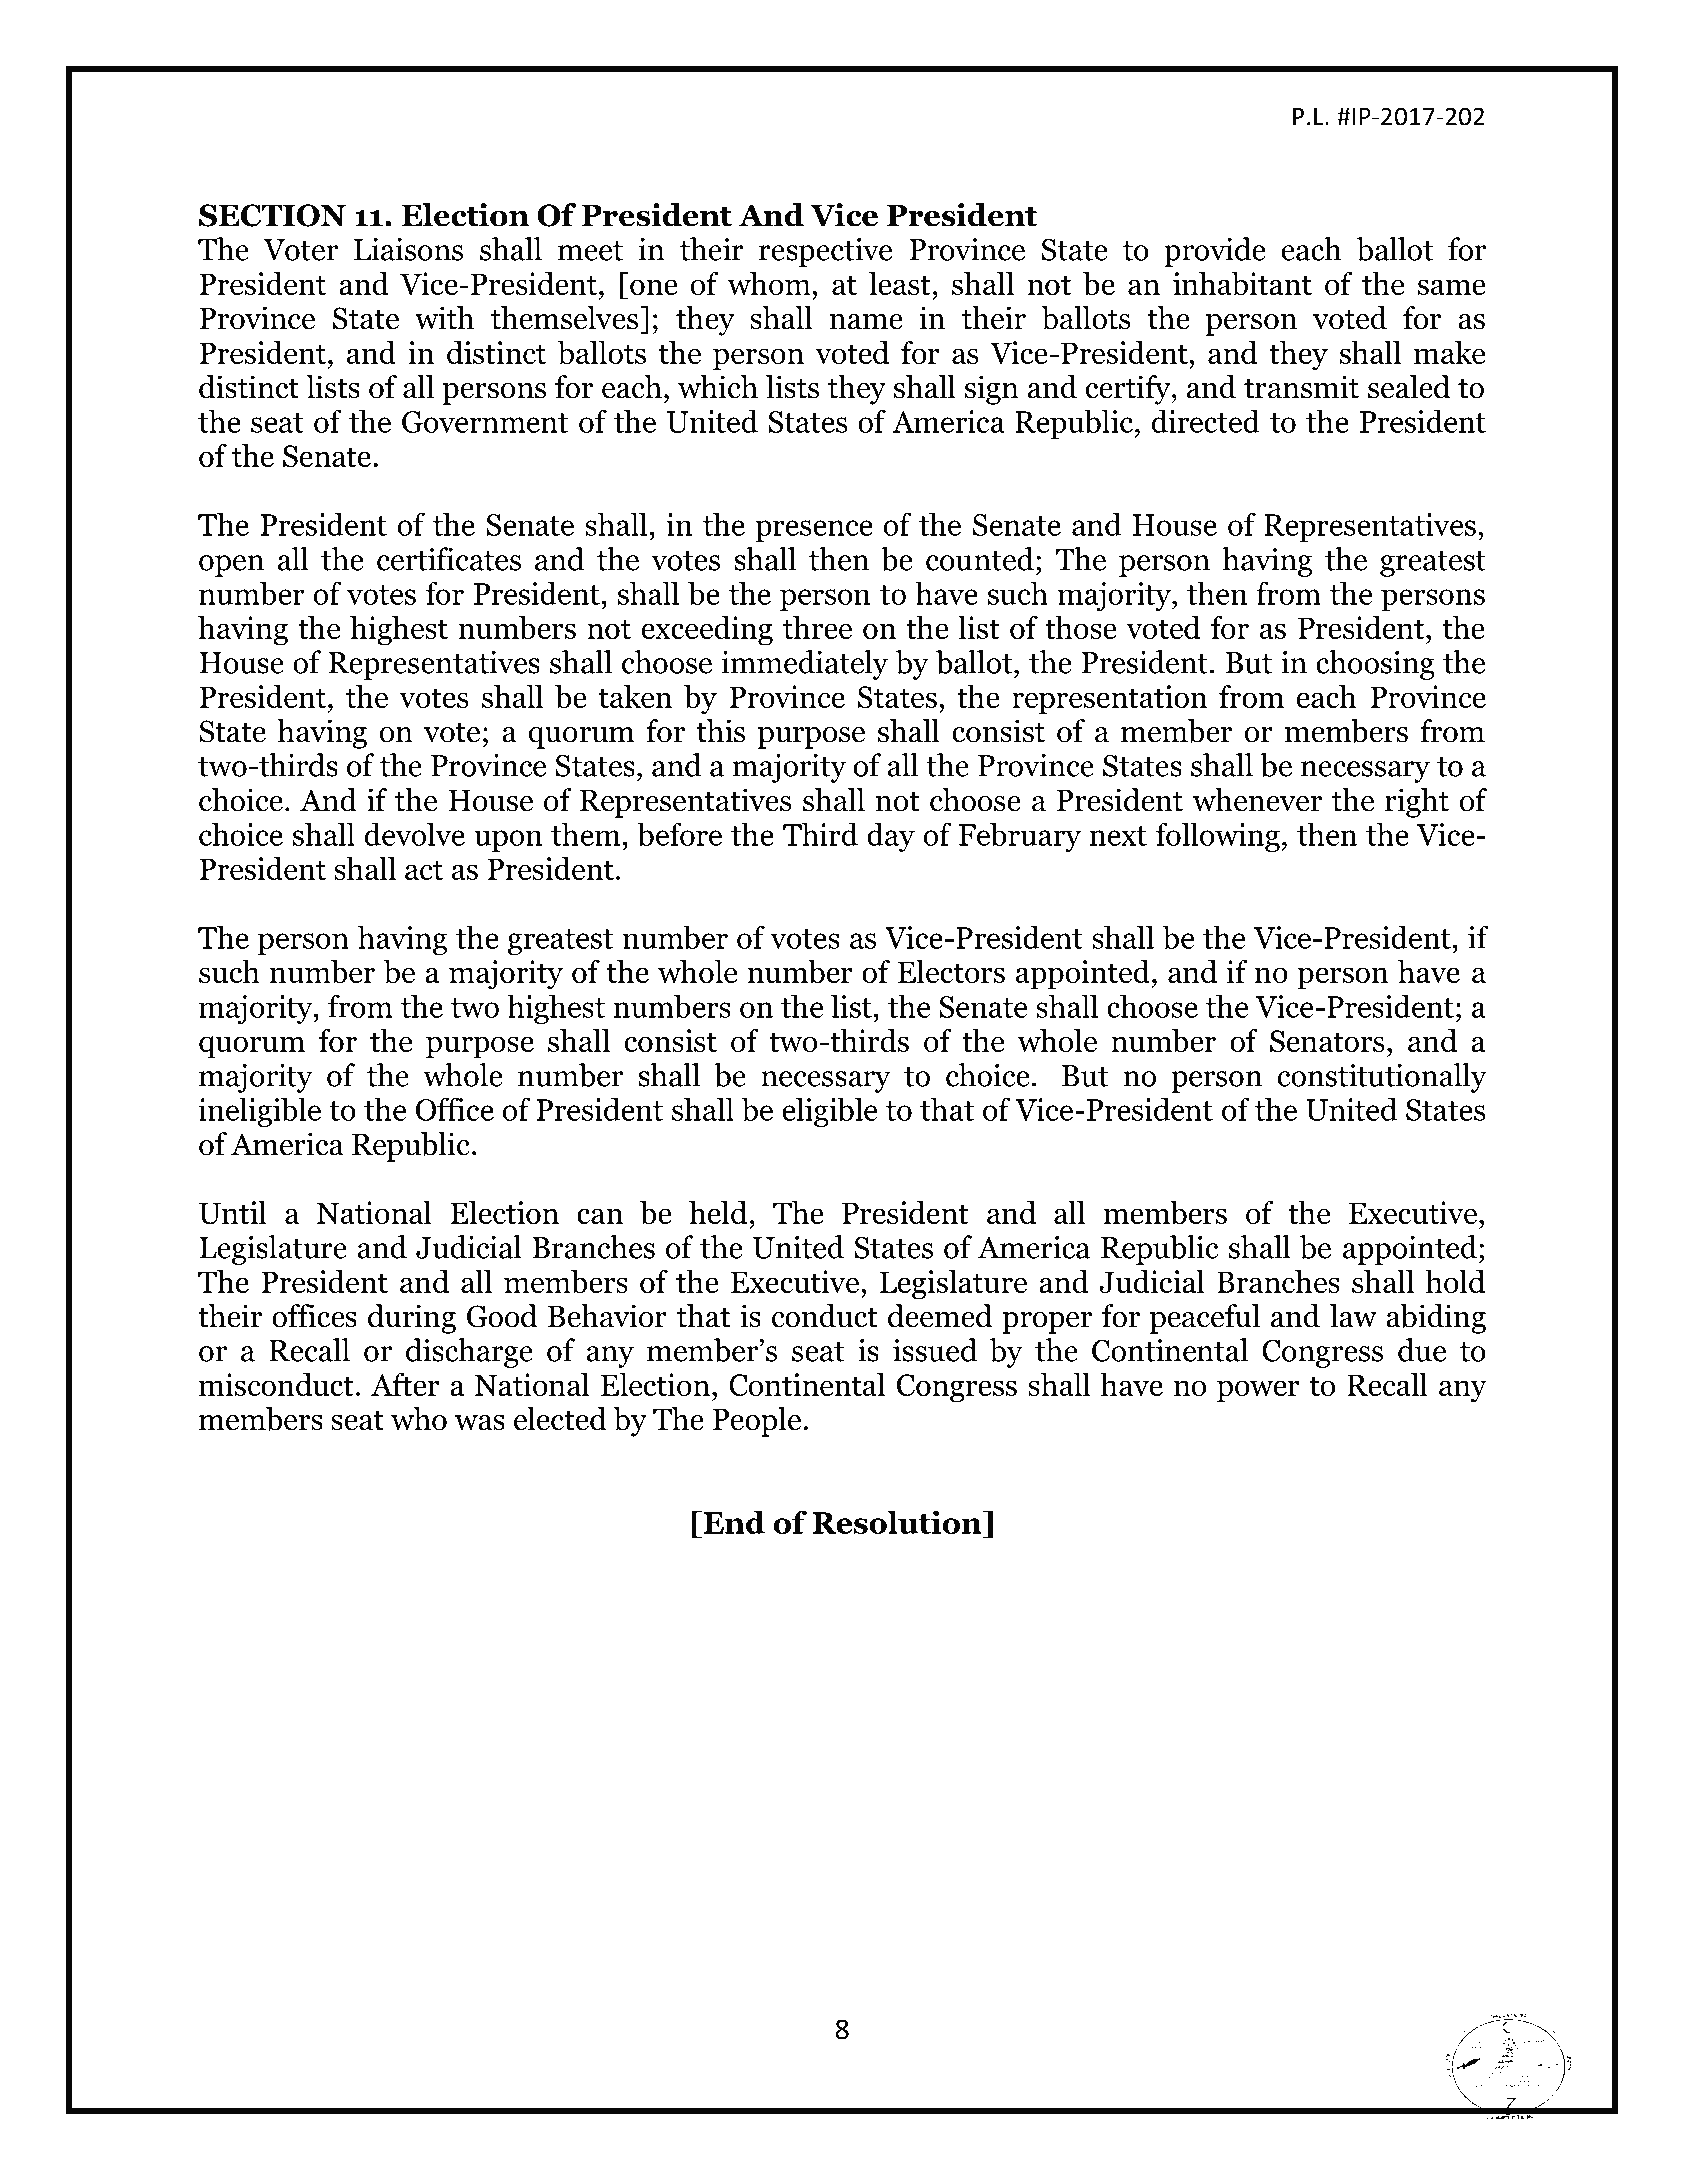 The image size is (1684, 2180). Describe the element at coordinates (408, 249) in the image. I see `Liaisons` at that location.
